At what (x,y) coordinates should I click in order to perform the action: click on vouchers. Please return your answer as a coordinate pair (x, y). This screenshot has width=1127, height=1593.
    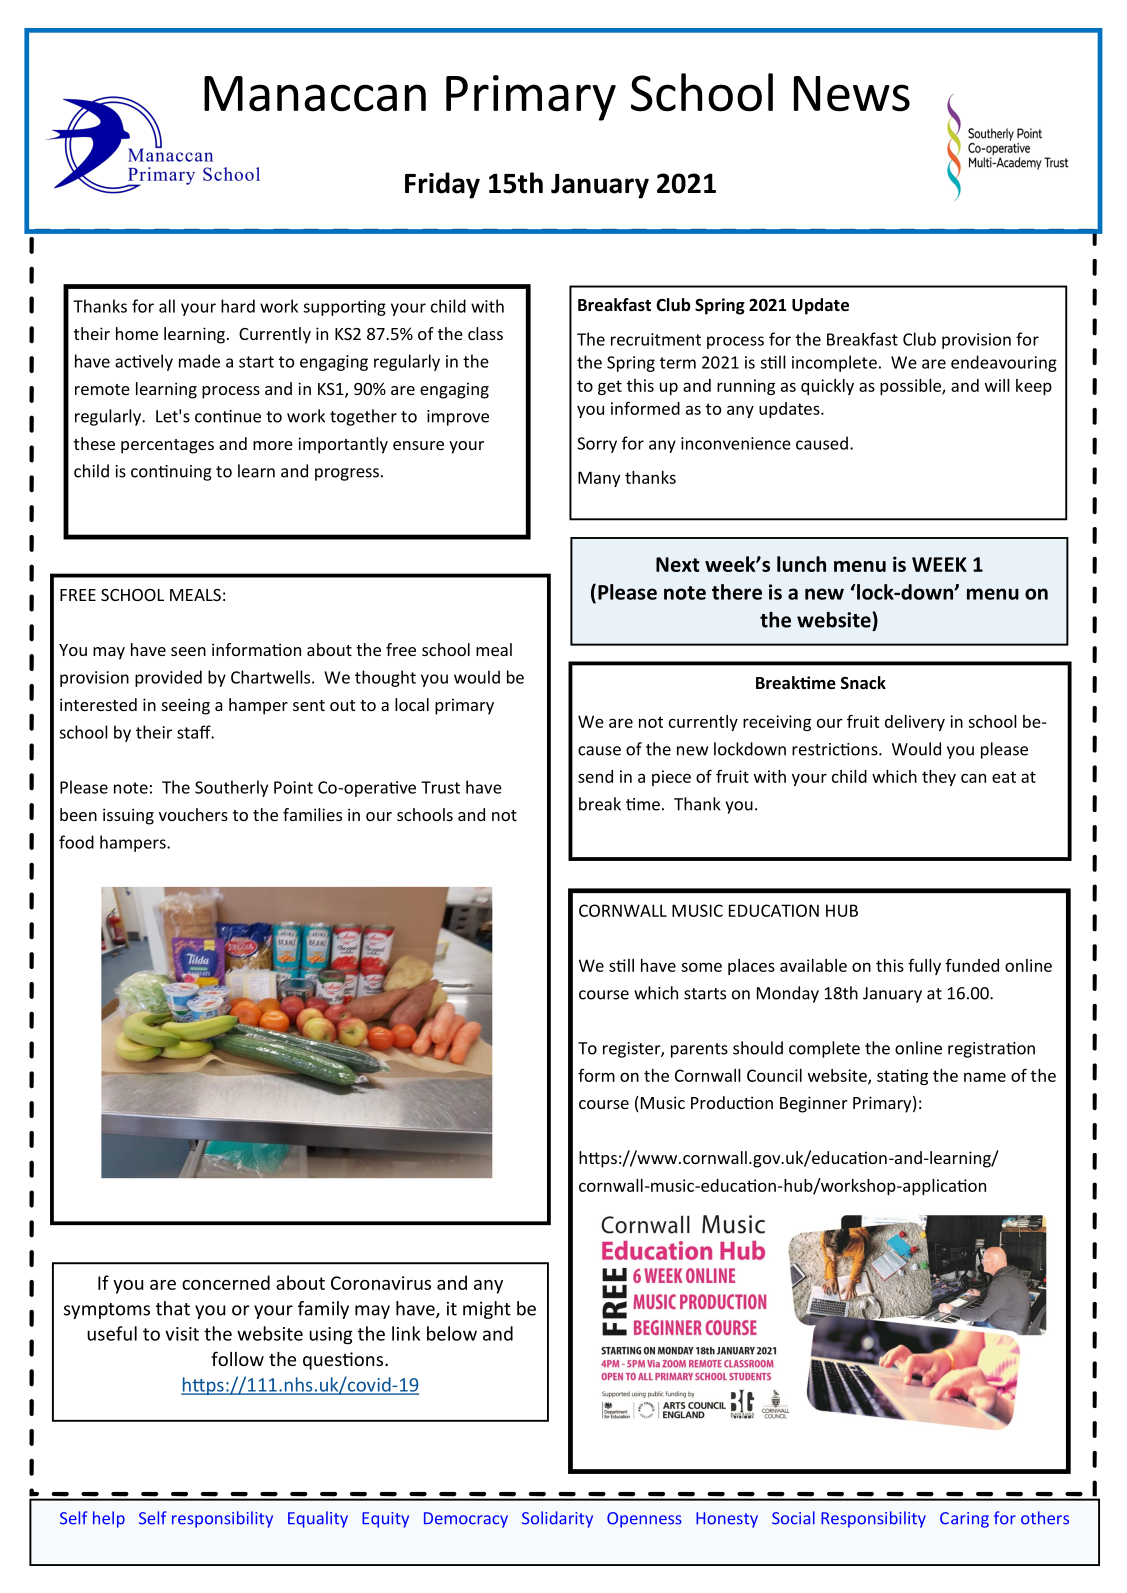
    Looking at the image, I should click on (193, 814).
